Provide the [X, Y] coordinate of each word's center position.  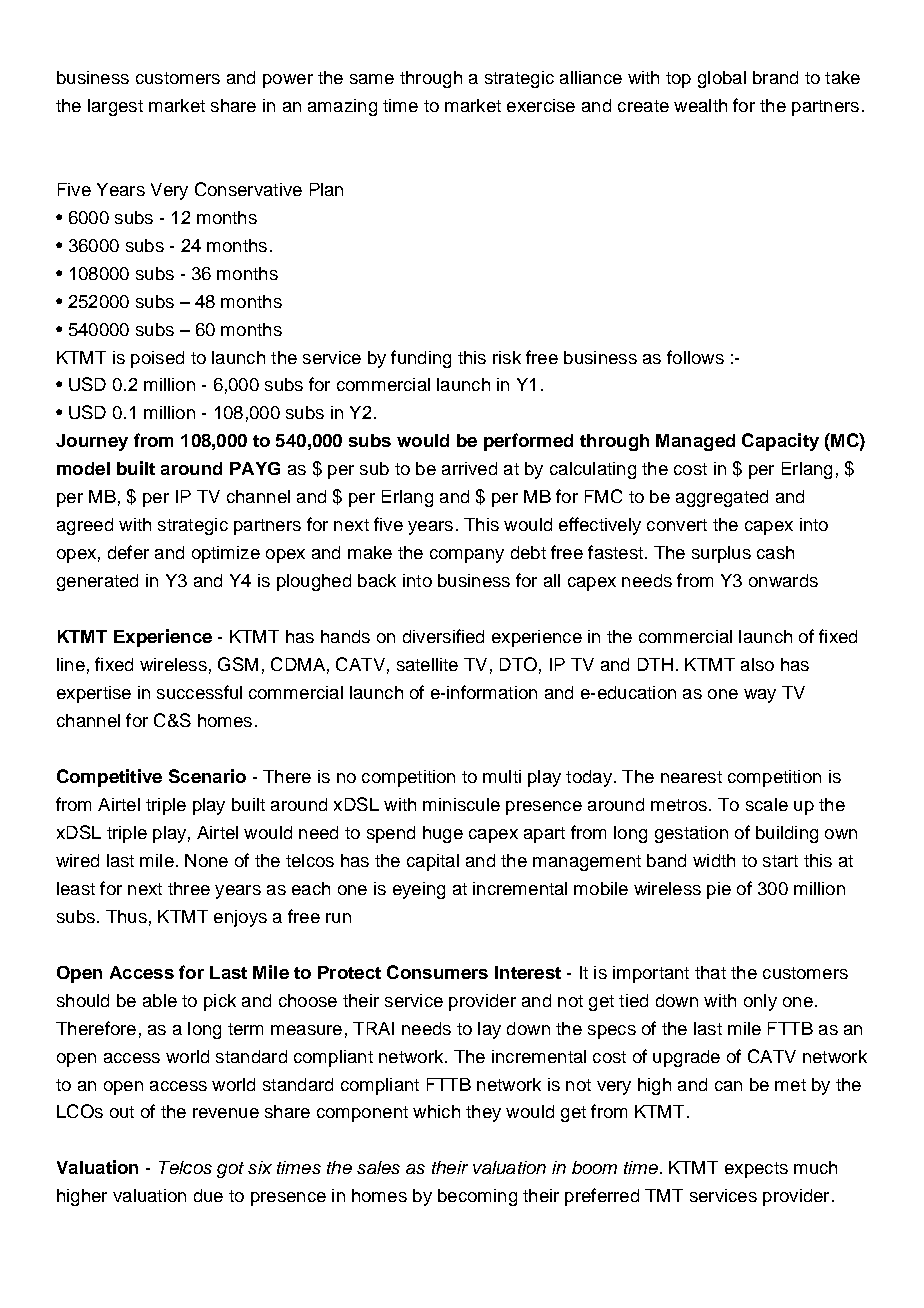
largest [115, 107]
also [757, 664]
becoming [477, 1197]
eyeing [419, 890]
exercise [541, 105]
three [189, 888]
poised [157, 359]
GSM [238, 664]
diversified [443, 636]
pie [719, 890]
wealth [700, 105]
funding [421, 359]
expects [756, 1170]
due [208, 1195]
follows [695, 357]
